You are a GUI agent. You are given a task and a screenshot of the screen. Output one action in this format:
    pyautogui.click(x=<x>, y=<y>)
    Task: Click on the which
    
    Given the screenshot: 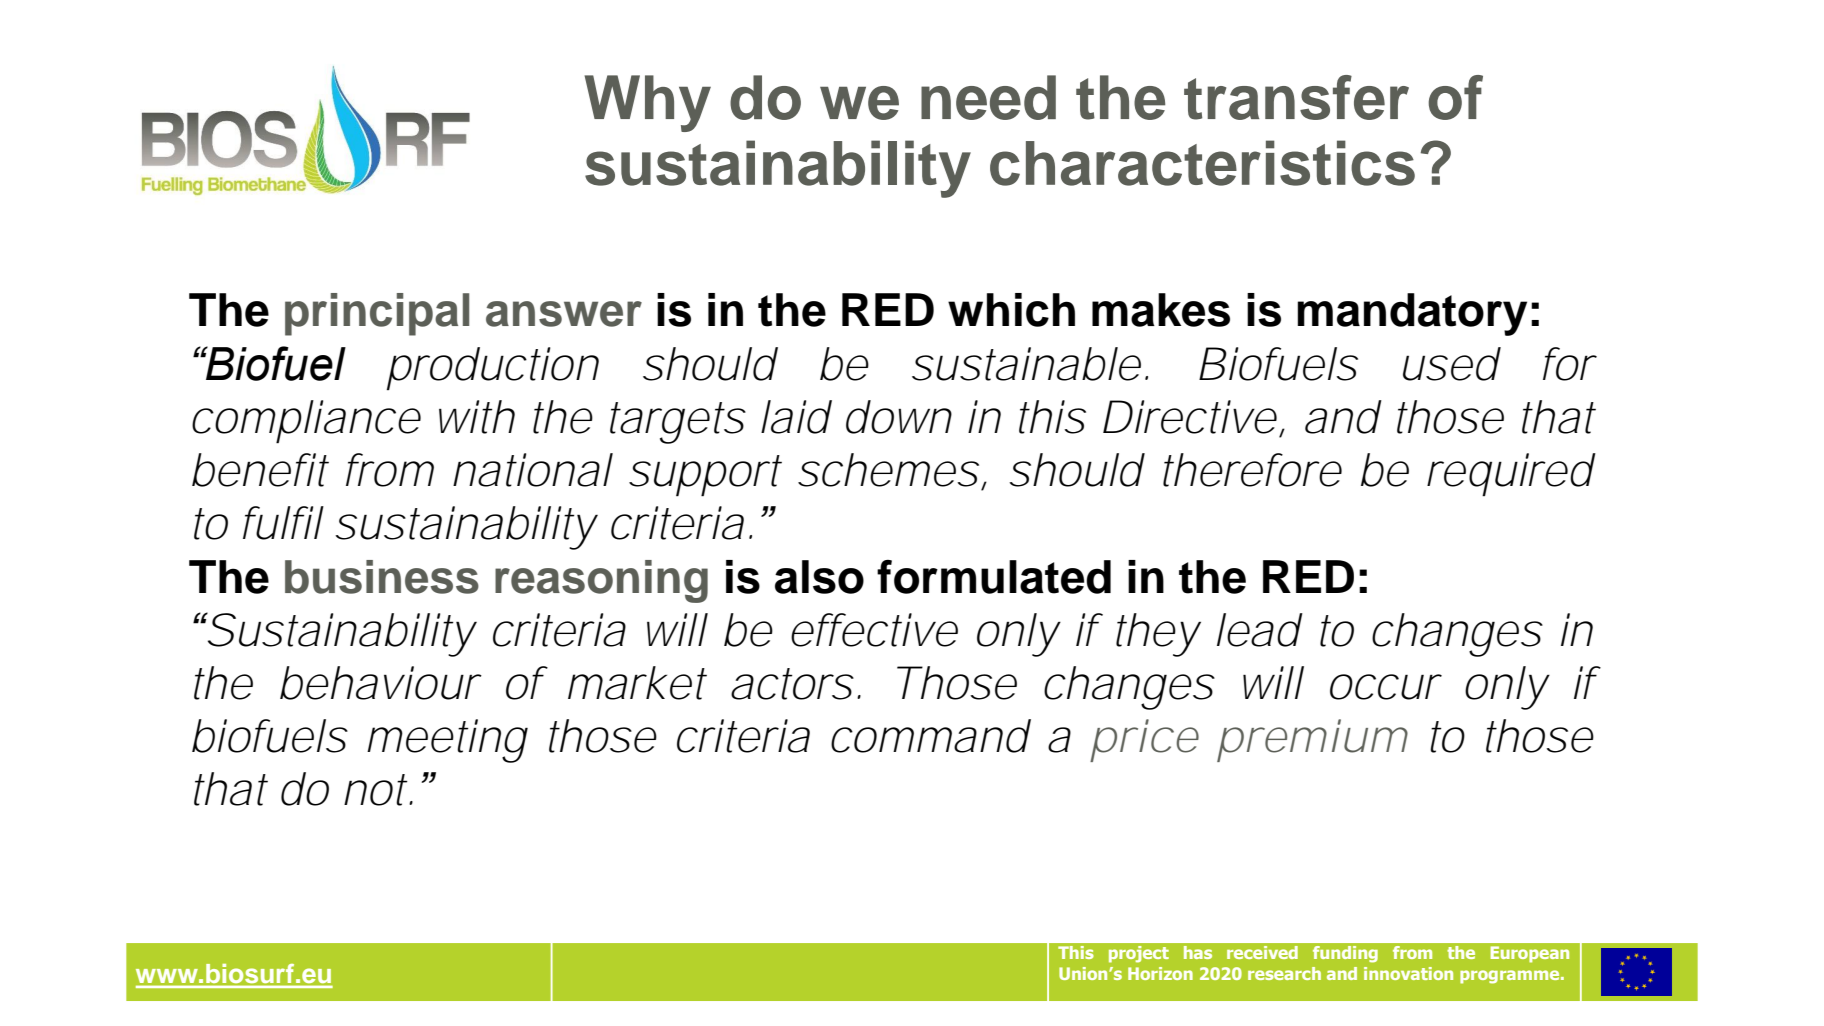 What is the action you would take?
    pyautogui.click(x=1011, y=310)
